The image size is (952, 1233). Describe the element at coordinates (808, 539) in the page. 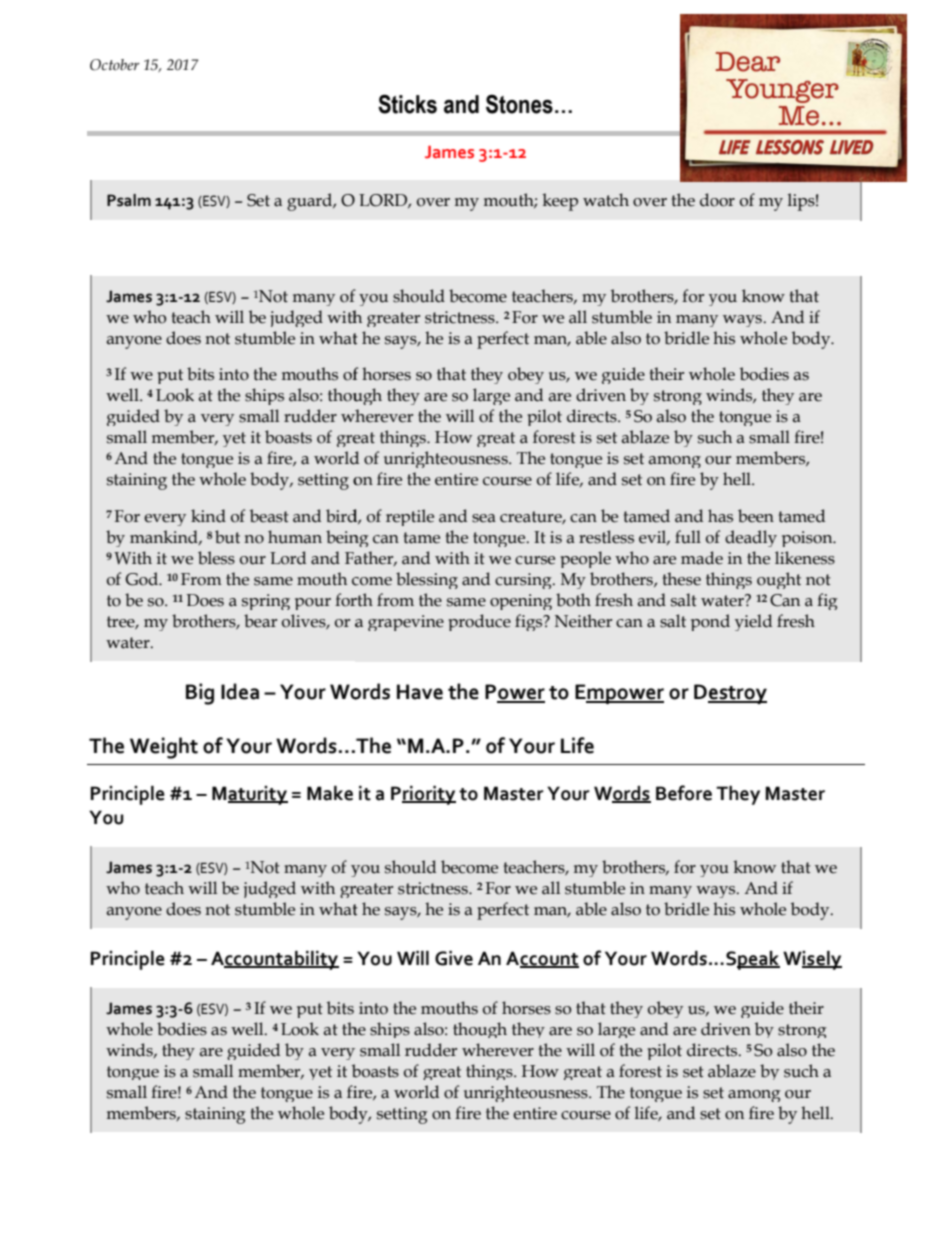

I see `poison` at that location.
